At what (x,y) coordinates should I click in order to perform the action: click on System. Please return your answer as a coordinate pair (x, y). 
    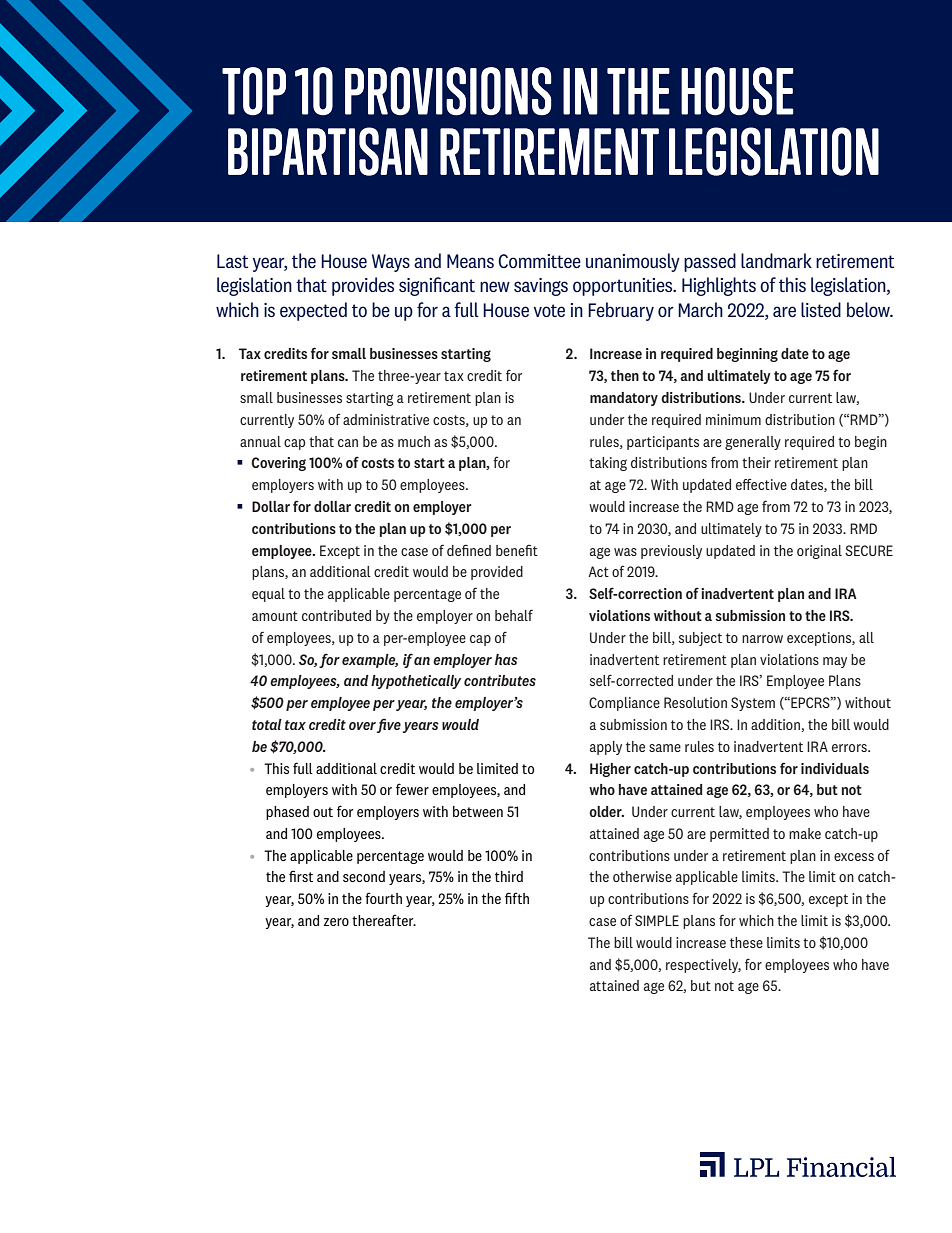
    Looking at the image, I should click on (753, 704).
